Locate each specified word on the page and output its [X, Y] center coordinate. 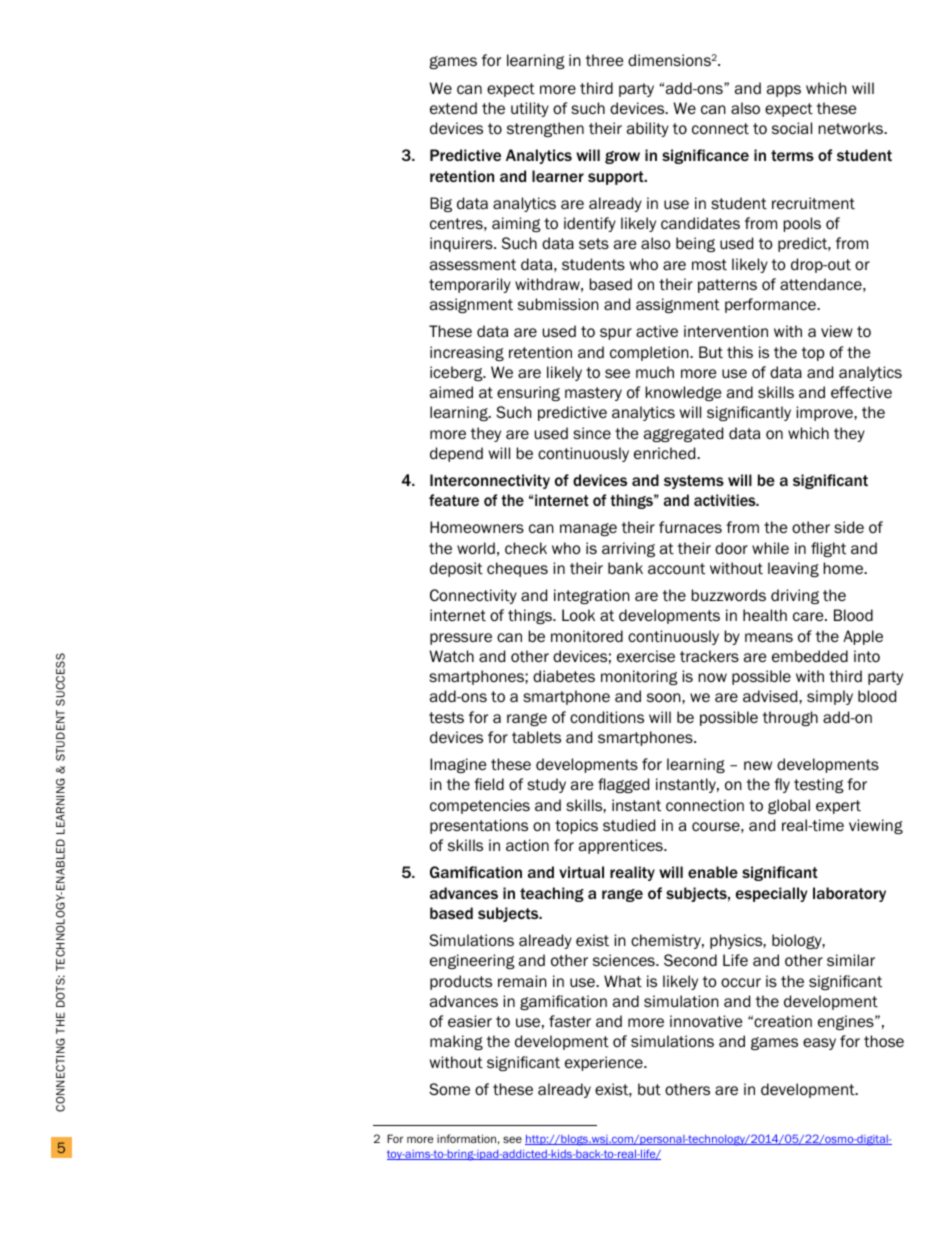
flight [828, 549]
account [676, 568]
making [456, 1042]
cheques [517, 569]
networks [852, 128]
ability [648, 129]
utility [530, 109]
